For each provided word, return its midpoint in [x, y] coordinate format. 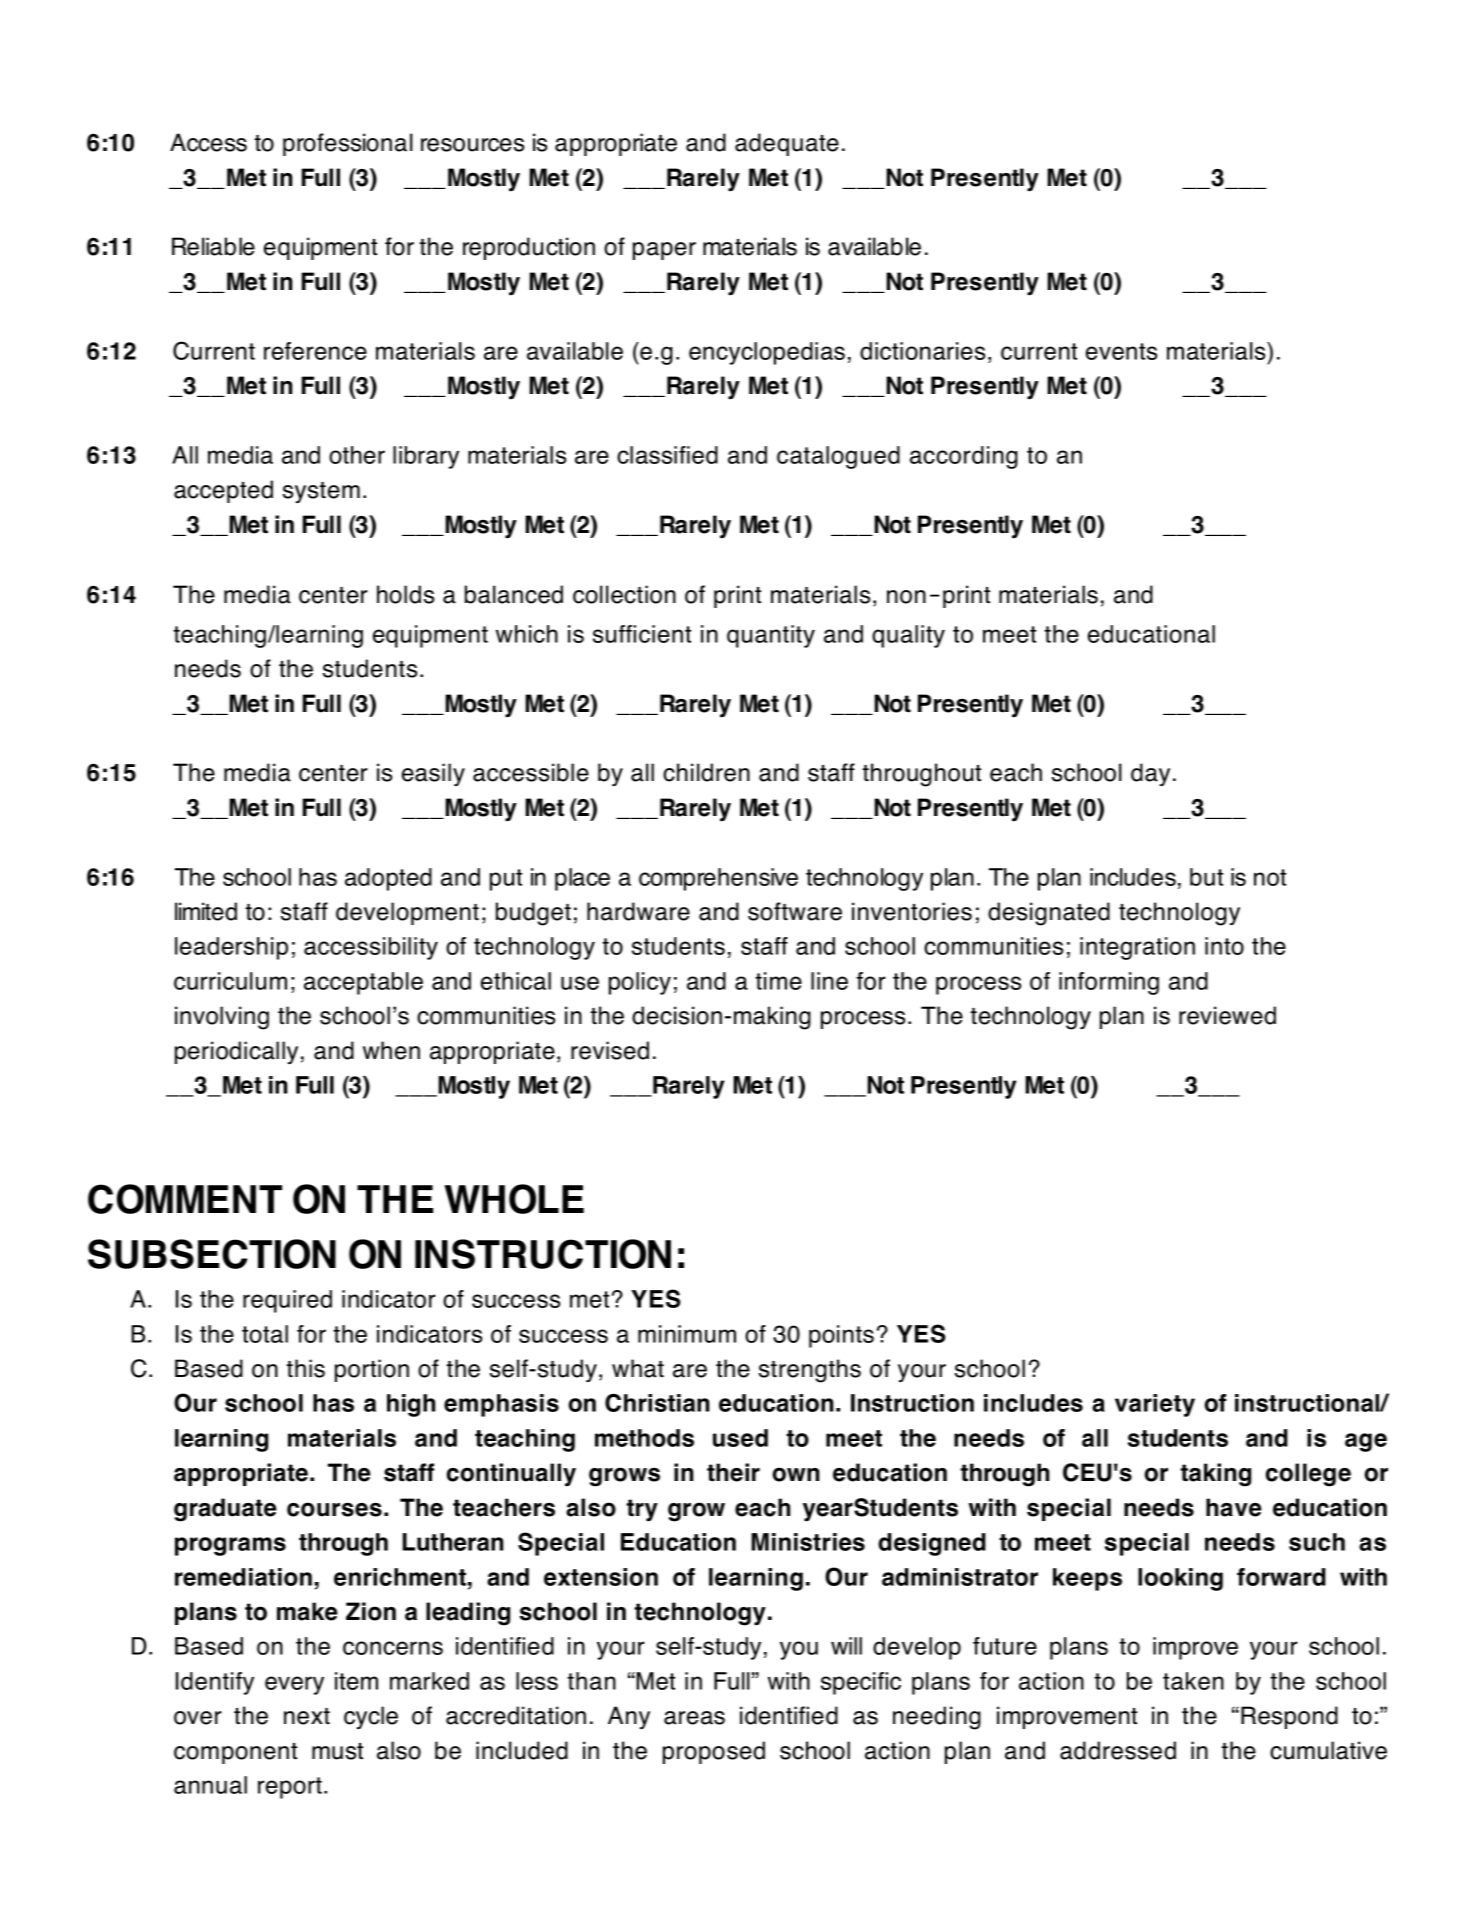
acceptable [363, 983]
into [1224, 946]
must [337, 1751]
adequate [787, 144]
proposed [714, 1752]
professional [348, 144]
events [1121, 351]
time [778, 981]
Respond [1289, 1717]
